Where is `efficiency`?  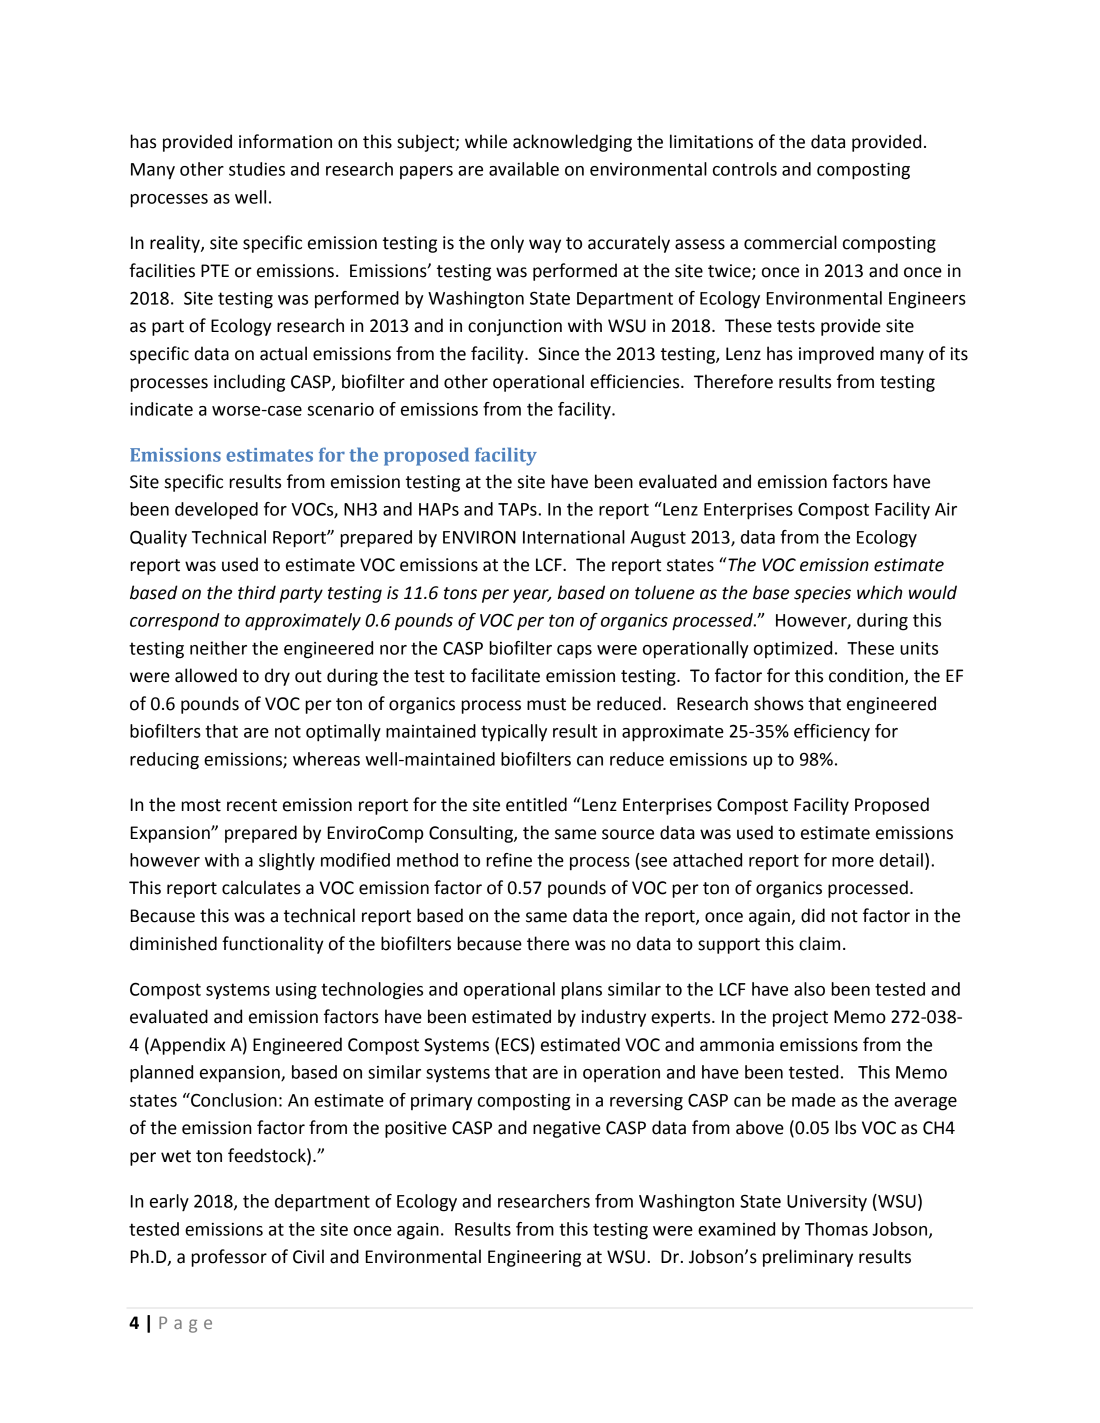 efficiency is located at coordinates (832, 733).
